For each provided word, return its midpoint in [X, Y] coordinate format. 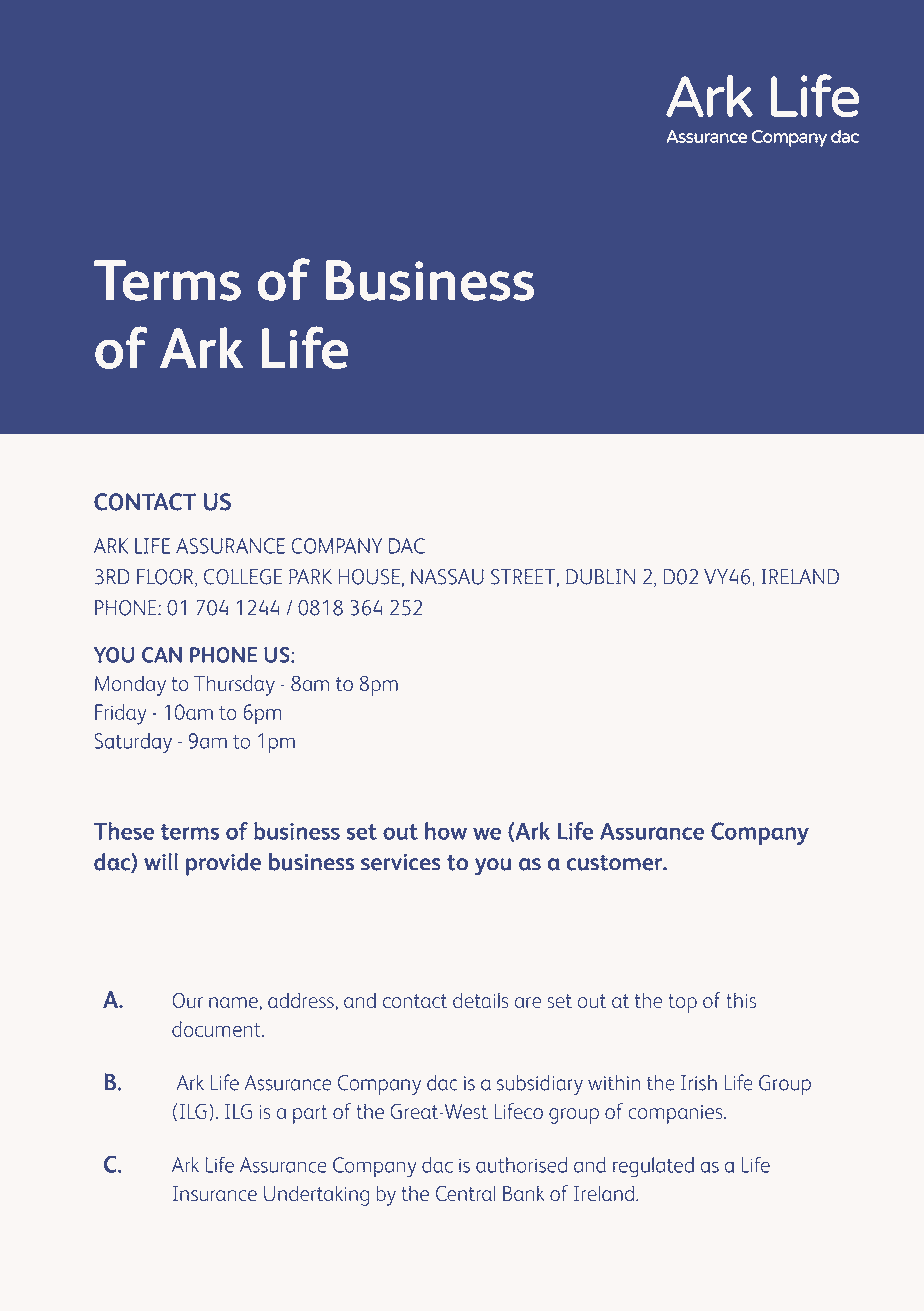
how [446, 831]
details [481, 1000]
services [401, 862]
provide [223, 864]
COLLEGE [243, 577]
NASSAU [447, 577]
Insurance [215, 1193]
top [682, 1003]
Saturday [133, 743]
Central [465, 1193]
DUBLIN [600, 577]
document [217, 1029]
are [528, 1003]
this [741, 1000]
